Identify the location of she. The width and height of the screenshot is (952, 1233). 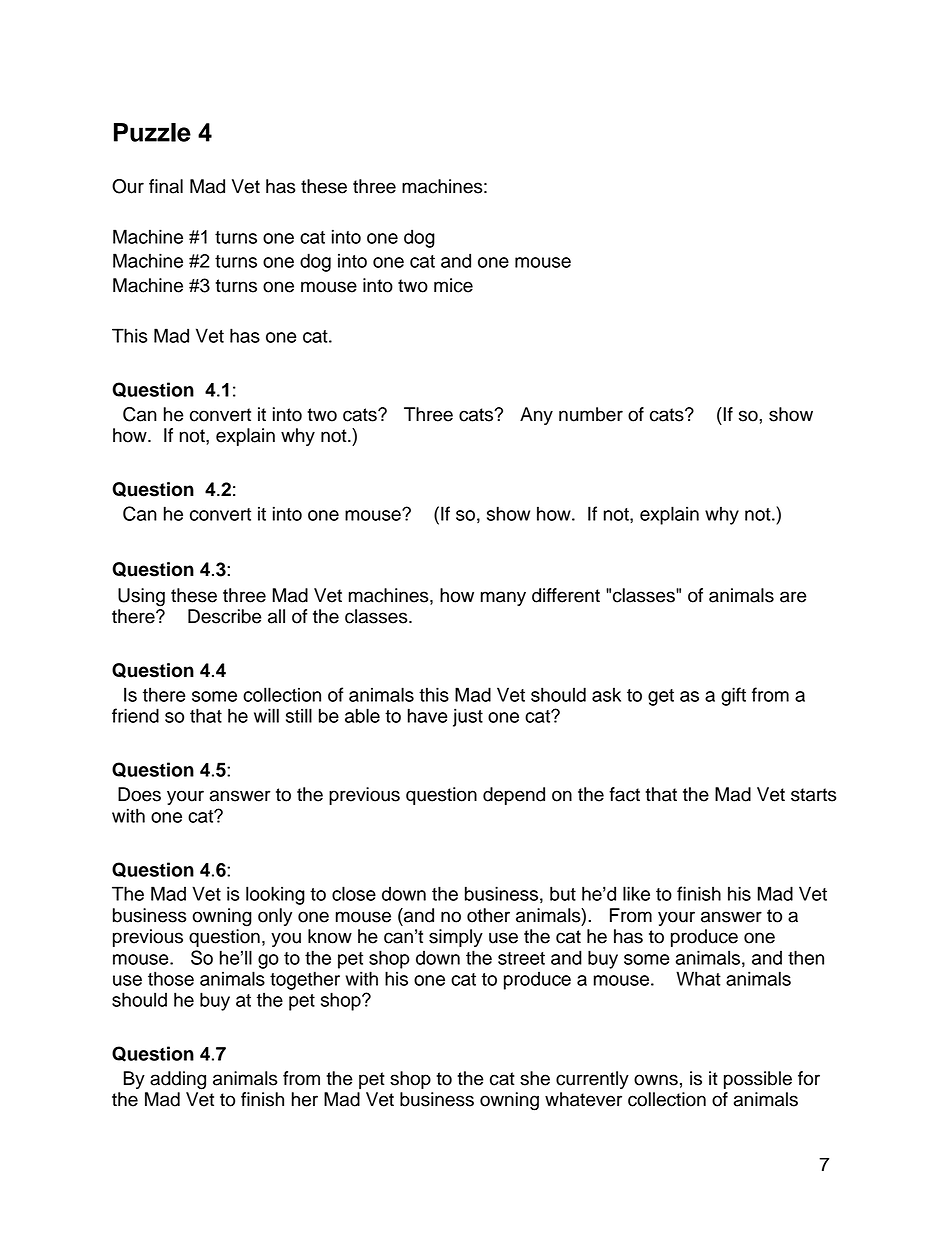
(535, 1078).
